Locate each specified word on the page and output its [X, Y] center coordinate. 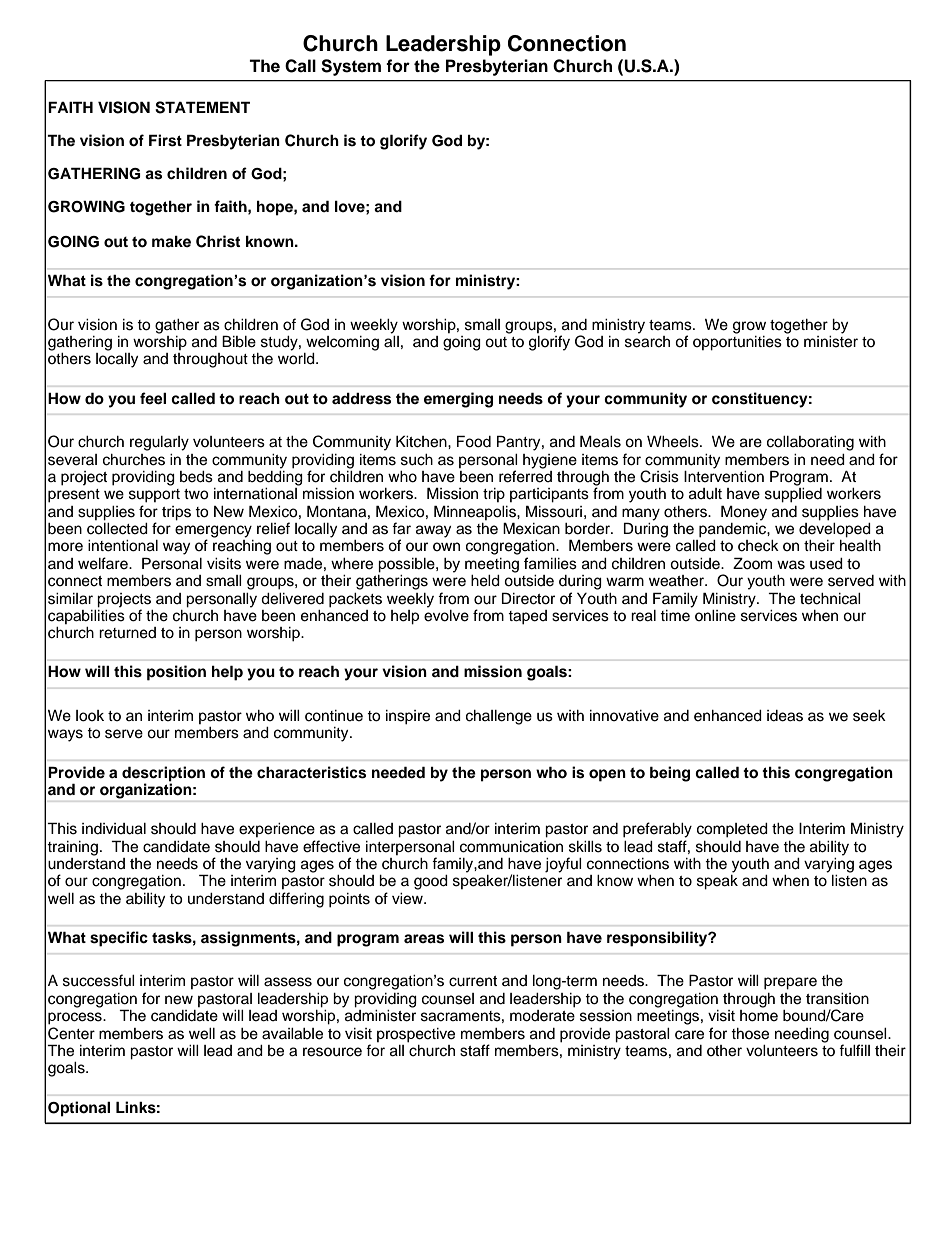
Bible [239, 341]
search [647, 340]
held [485, 581]
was [791, 565]
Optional [79, 1109]
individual [114, 829]
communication [511, 847]
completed [732, 830]
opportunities [737, 342]
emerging [458, 400]
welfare [104, 563]
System [351, 67]
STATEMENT [202, 107]
